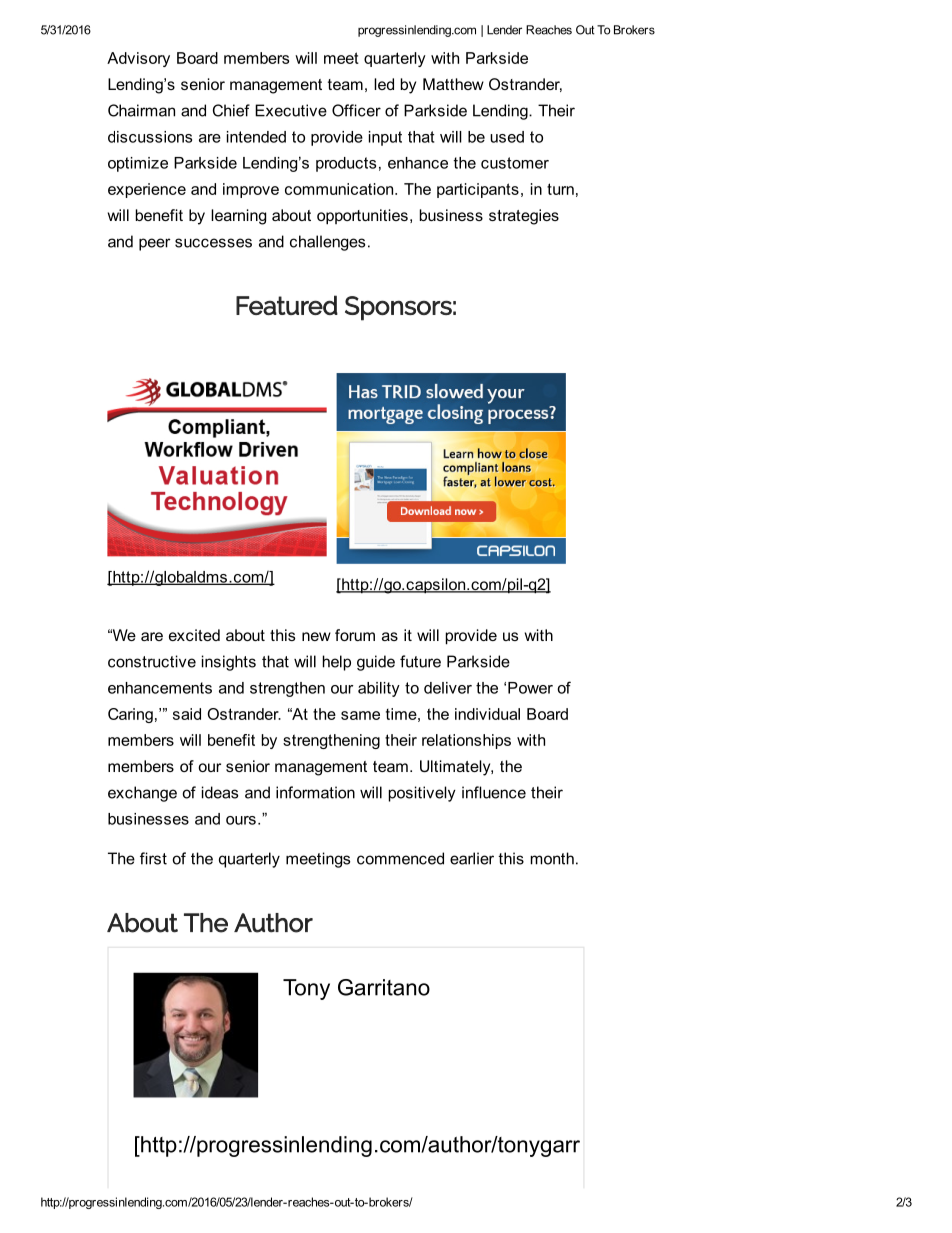 Image resolution: width=952 pixels, height=1233 pixels. What do you see at coordinates (453, 84) in the document?
I see `Matthew` at bounding box center [453, 84].
